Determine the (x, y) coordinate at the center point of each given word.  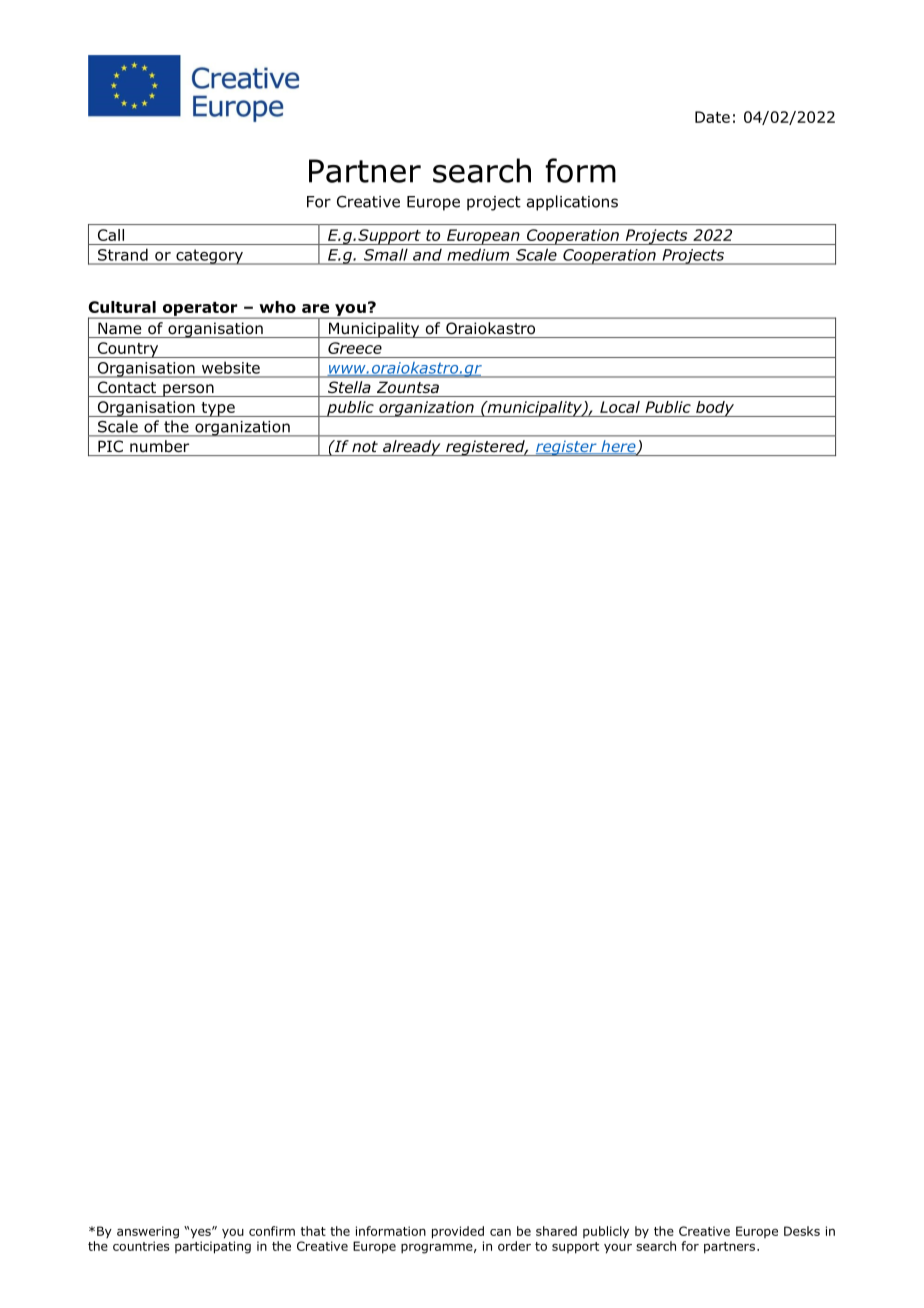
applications (572, 203)
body (715, 409)
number (159, 446)
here (618, 447)
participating (213, 1247)
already (411, 448)
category (209, 257)
